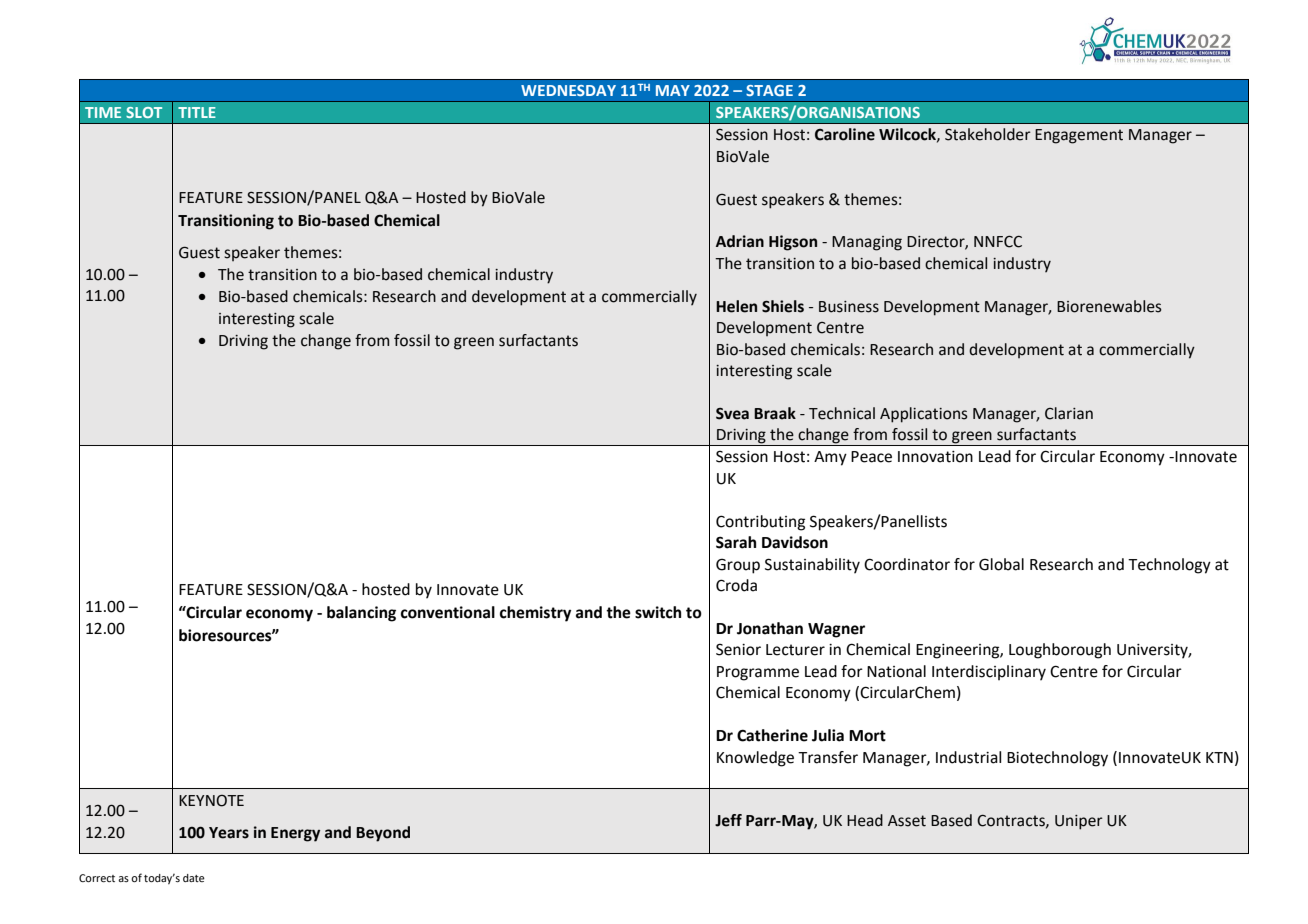 This document has height=924, width=1308. Describe the element at coordinates (568, 90) in the document. I see `WEDNESDAY` at that location.
